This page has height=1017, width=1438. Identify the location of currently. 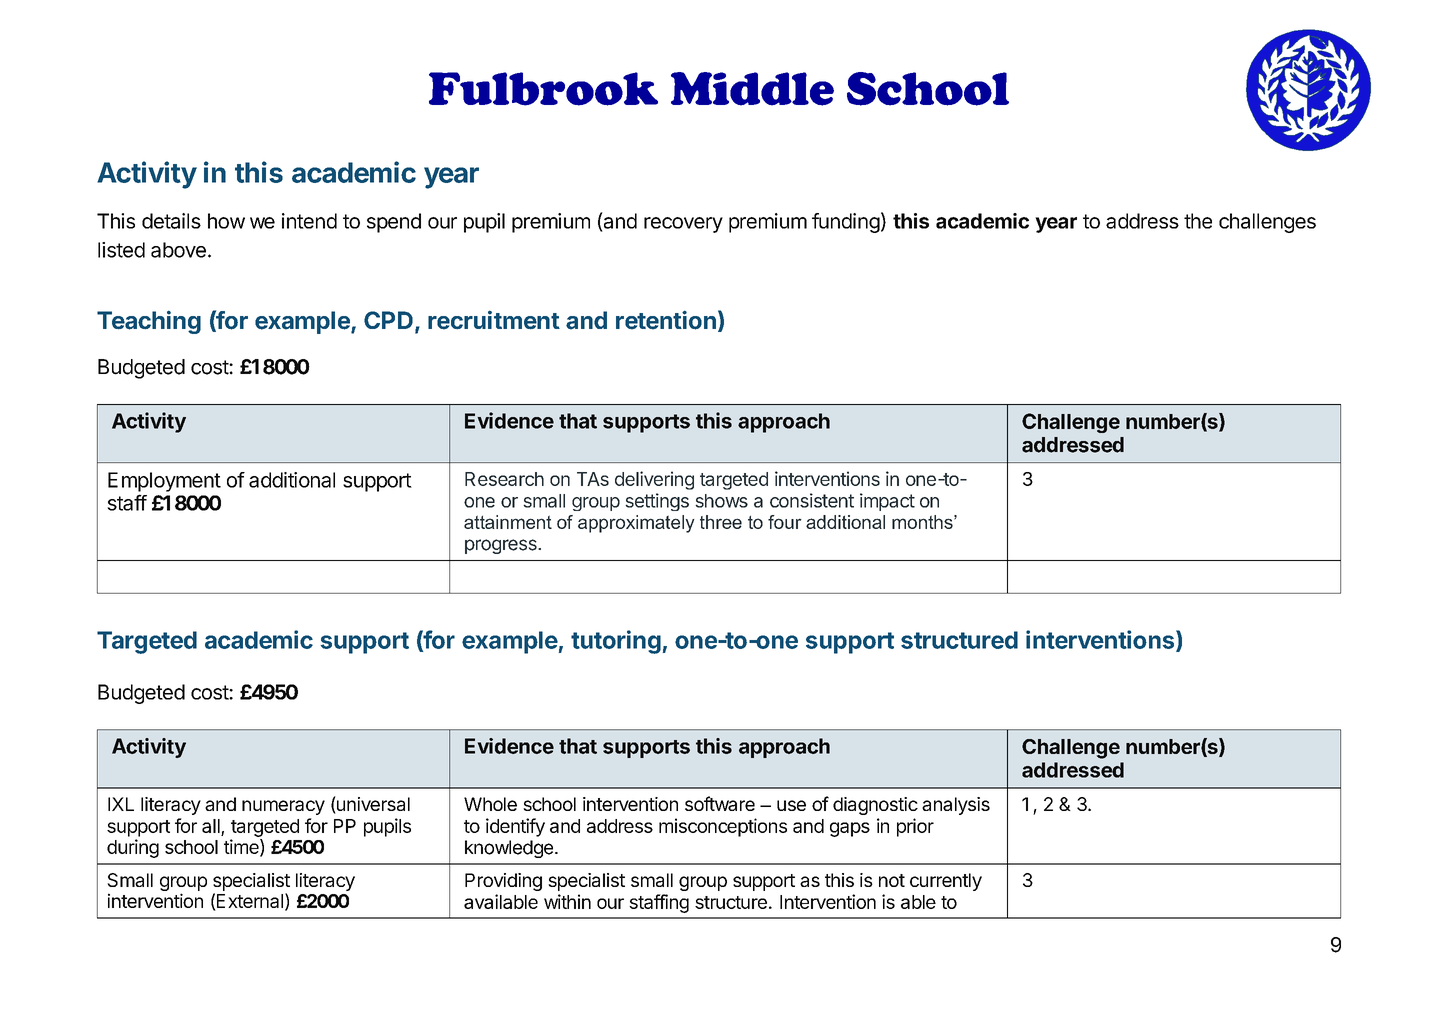
(946, 882).
